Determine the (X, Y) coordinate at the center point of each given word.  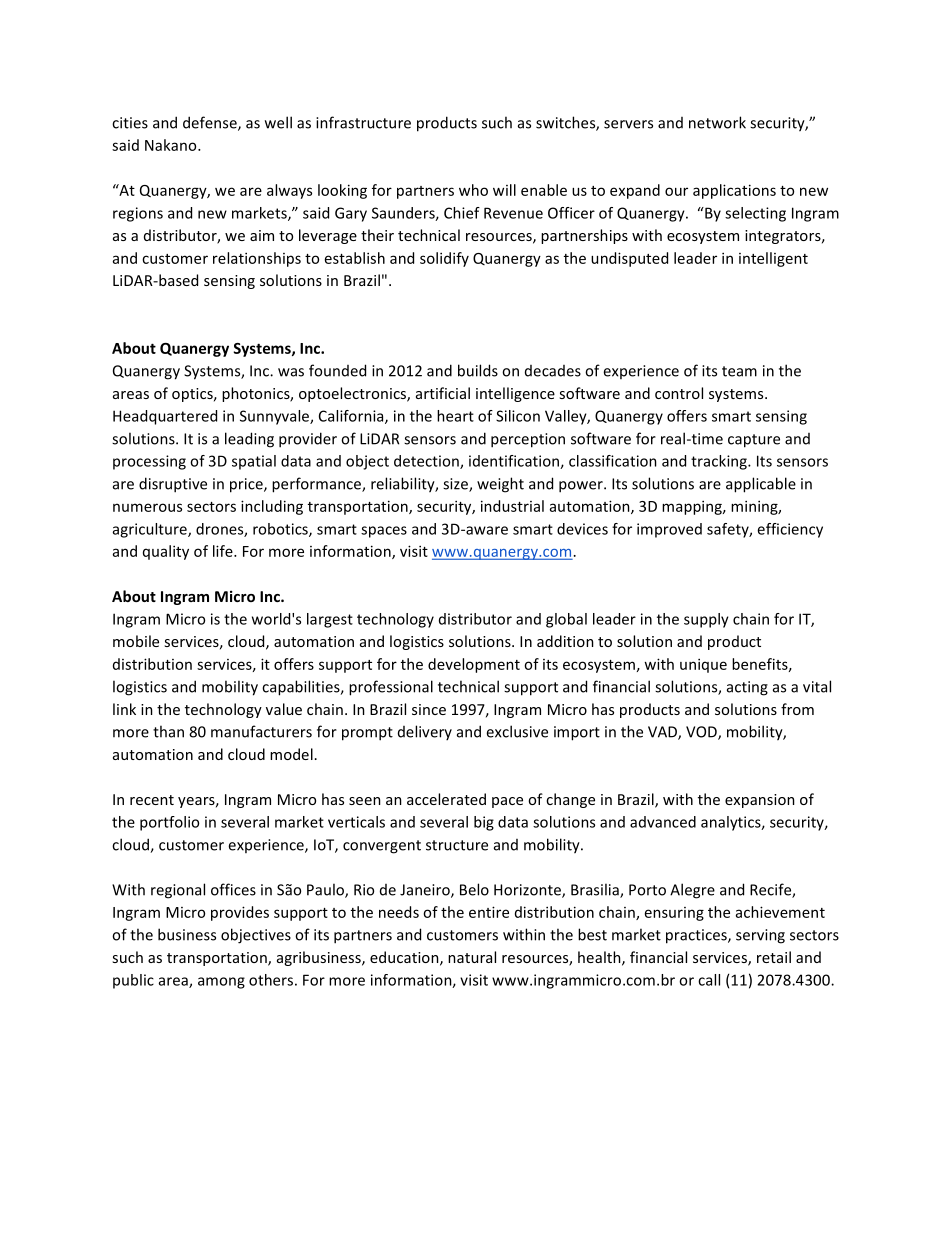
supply (706, 620)
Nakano (172, 145)
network (717, 122)
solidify (444, 259)
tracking (720, 462)
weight (500, 485)
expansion (760, 801)
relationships (257, 259)
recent (152, 800)
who (473, 190)
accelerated (446, 799)
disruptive (173, 485)
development (474, 665)
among (221, 983)
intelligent (773, 259)
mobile (136, 641)
